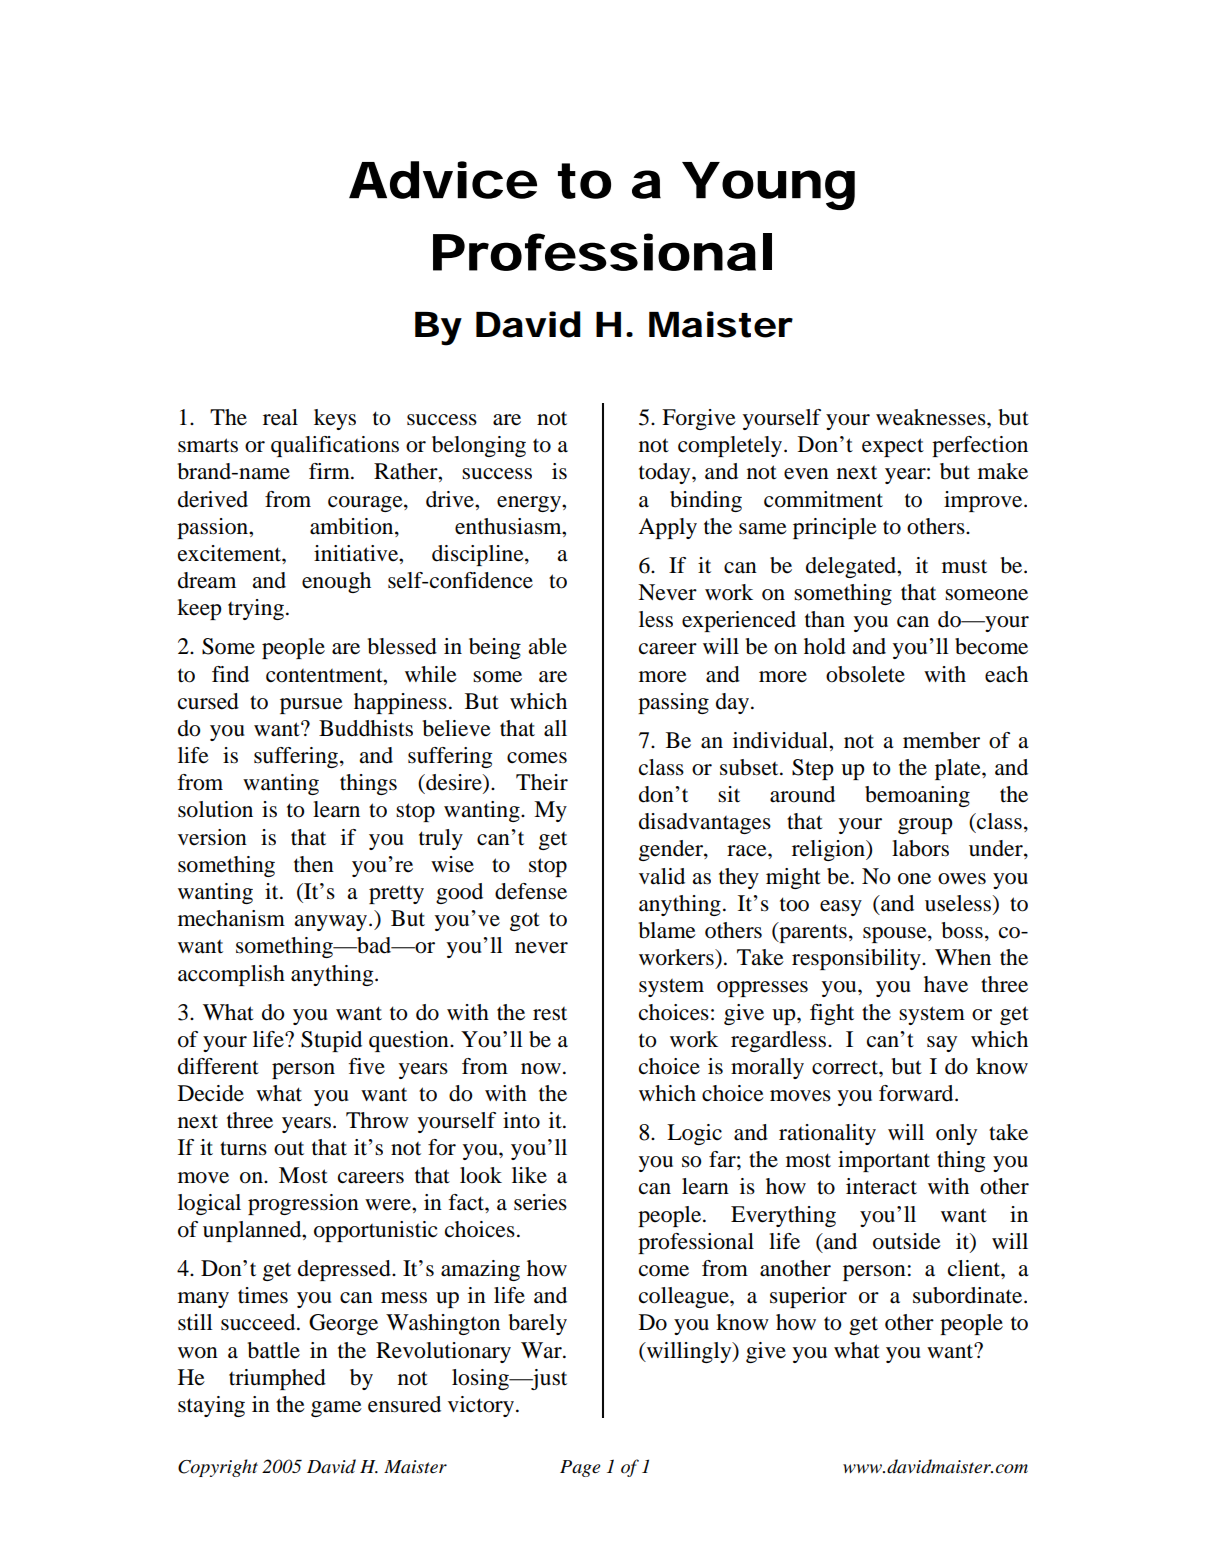 This screenshot has height=1560, width=1206. What do you see at coordinates (335, 446) in the screenshot?
I see `qualifications` at bounding box center [335, 446].
